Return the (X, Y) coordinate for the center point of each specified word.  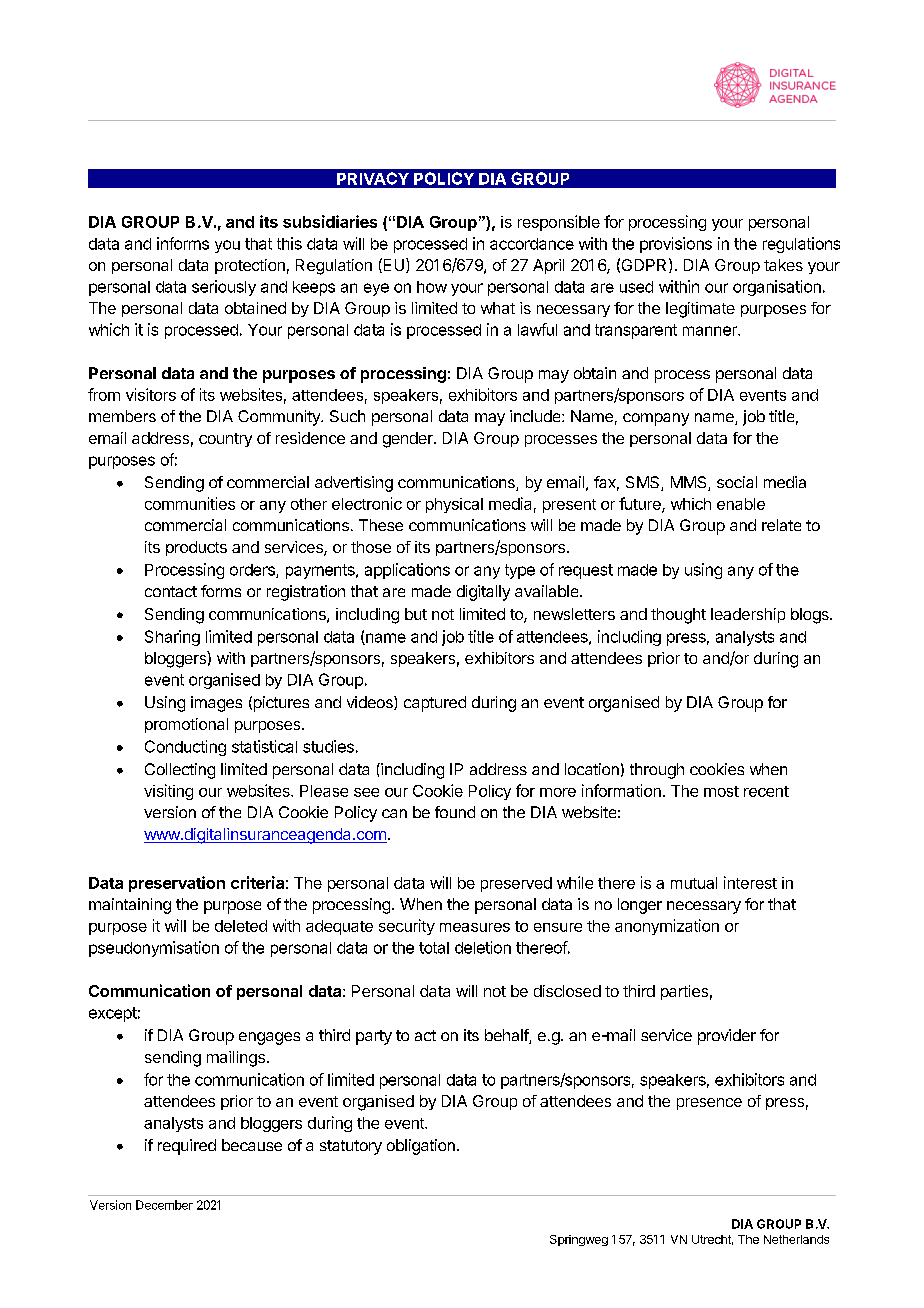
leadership (748, 615)
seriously (224, 288)
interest (750, 882)
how (432, 287)
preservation (177, 884)
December (164, 1205)
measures (475, 927)
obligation (421, 1147)
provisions (676, 245)
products (196, 548)
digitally (483, 593)
